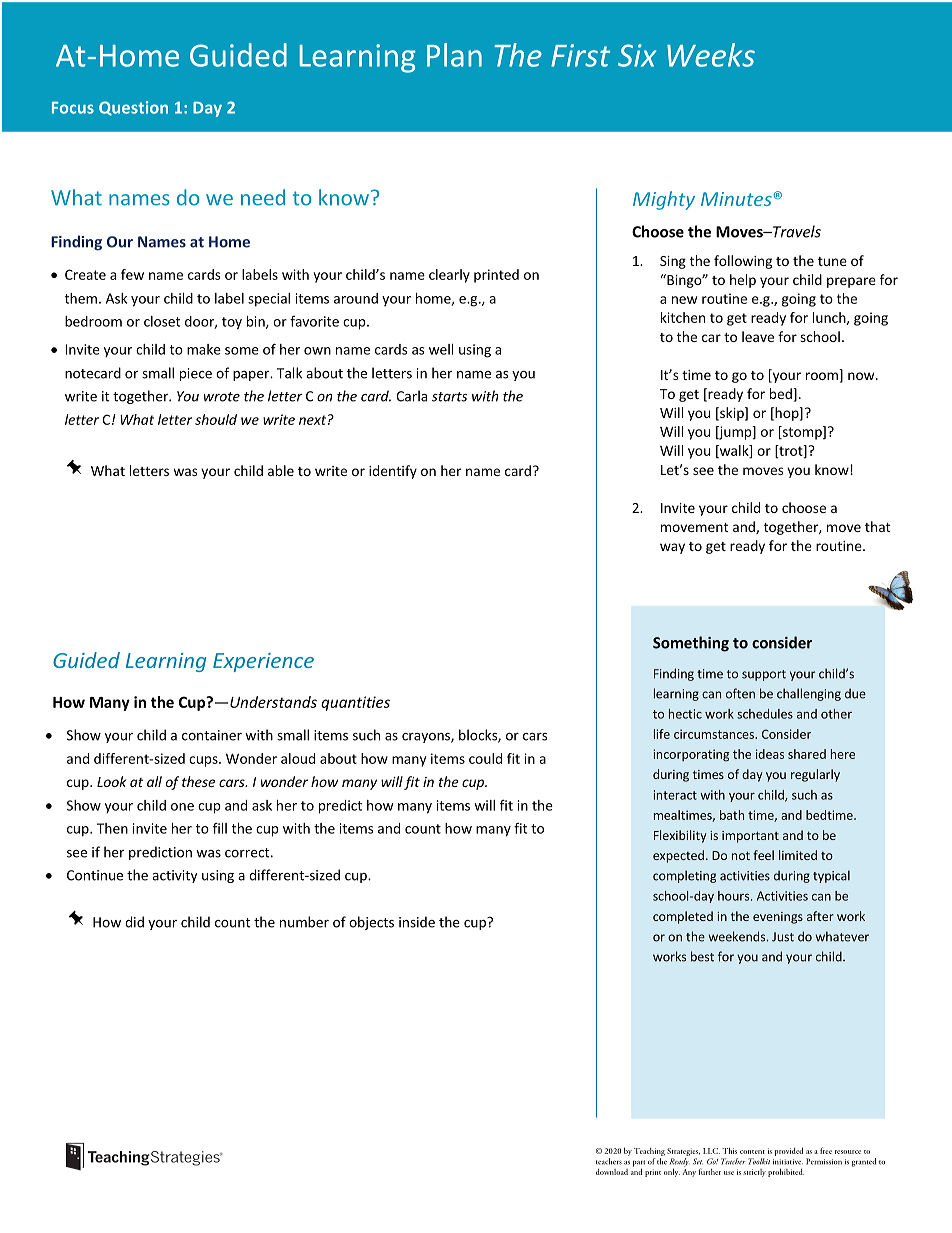 The image size is (952, 1233). Describe the element at coordinates (304, 922) in the document. I see `number` at that location.
